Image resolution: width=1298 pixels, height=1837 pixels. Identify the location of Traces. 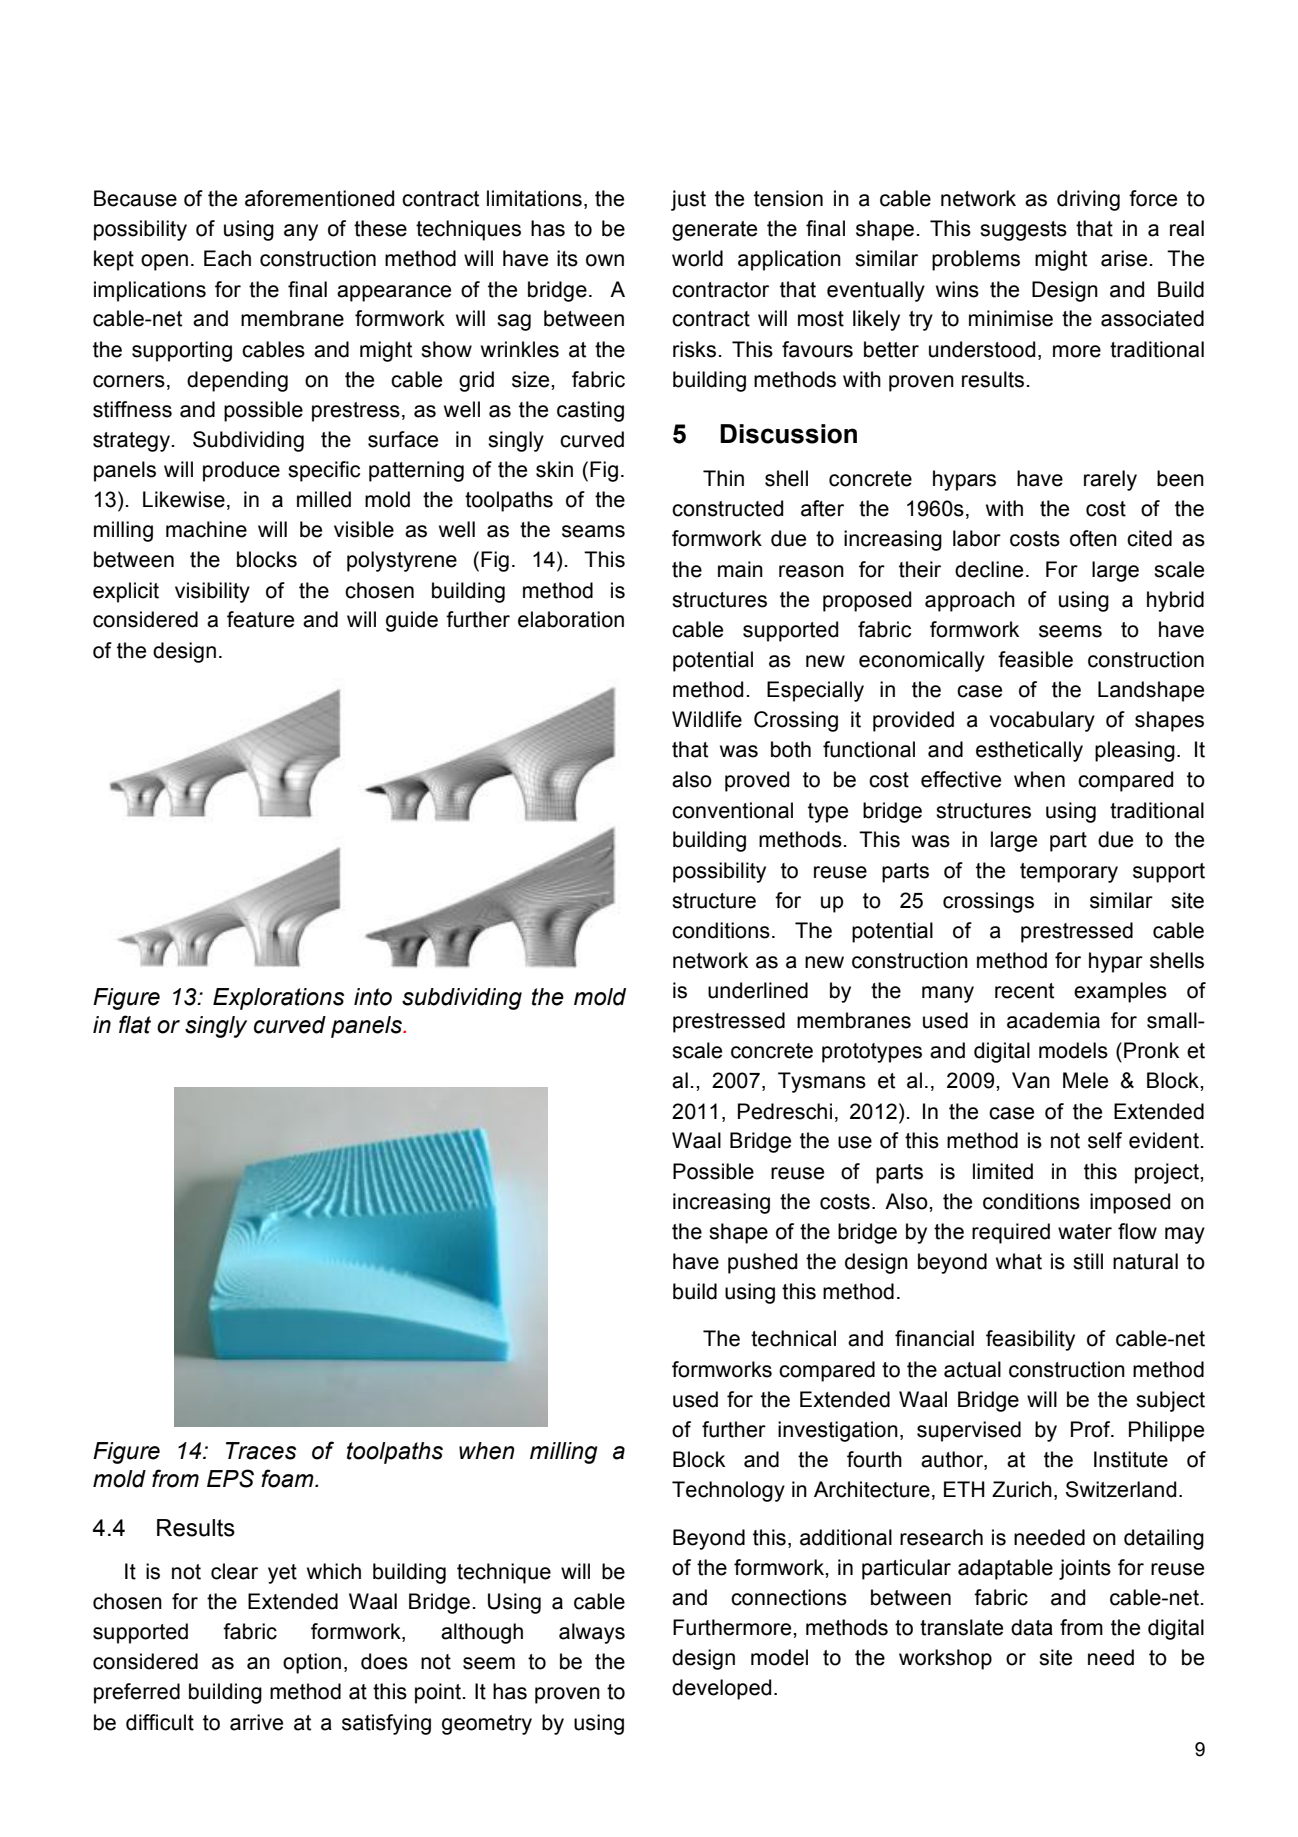
(261, 1451).
